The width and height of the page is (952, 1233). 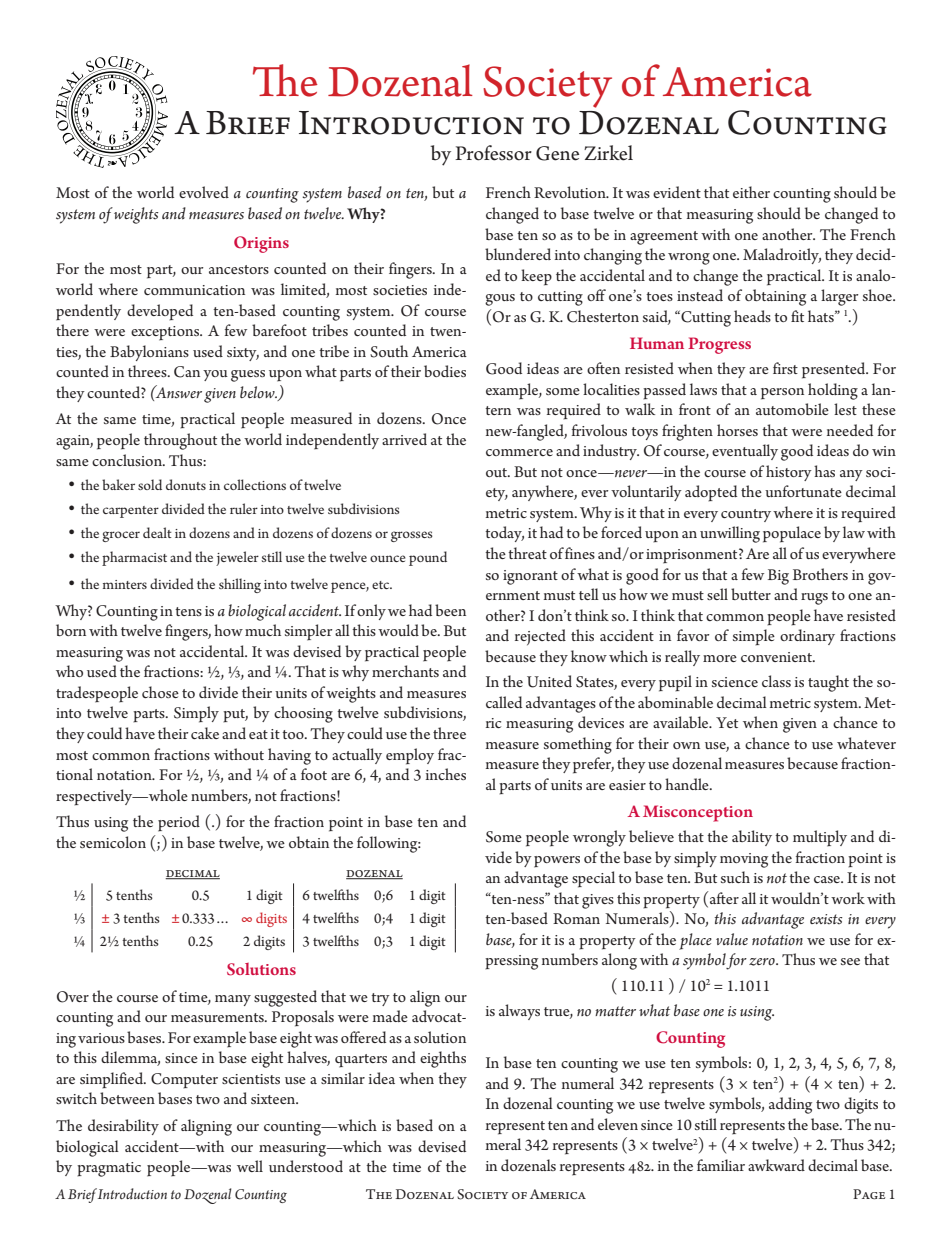 I want to click on either, so click(x=751, y=192).
